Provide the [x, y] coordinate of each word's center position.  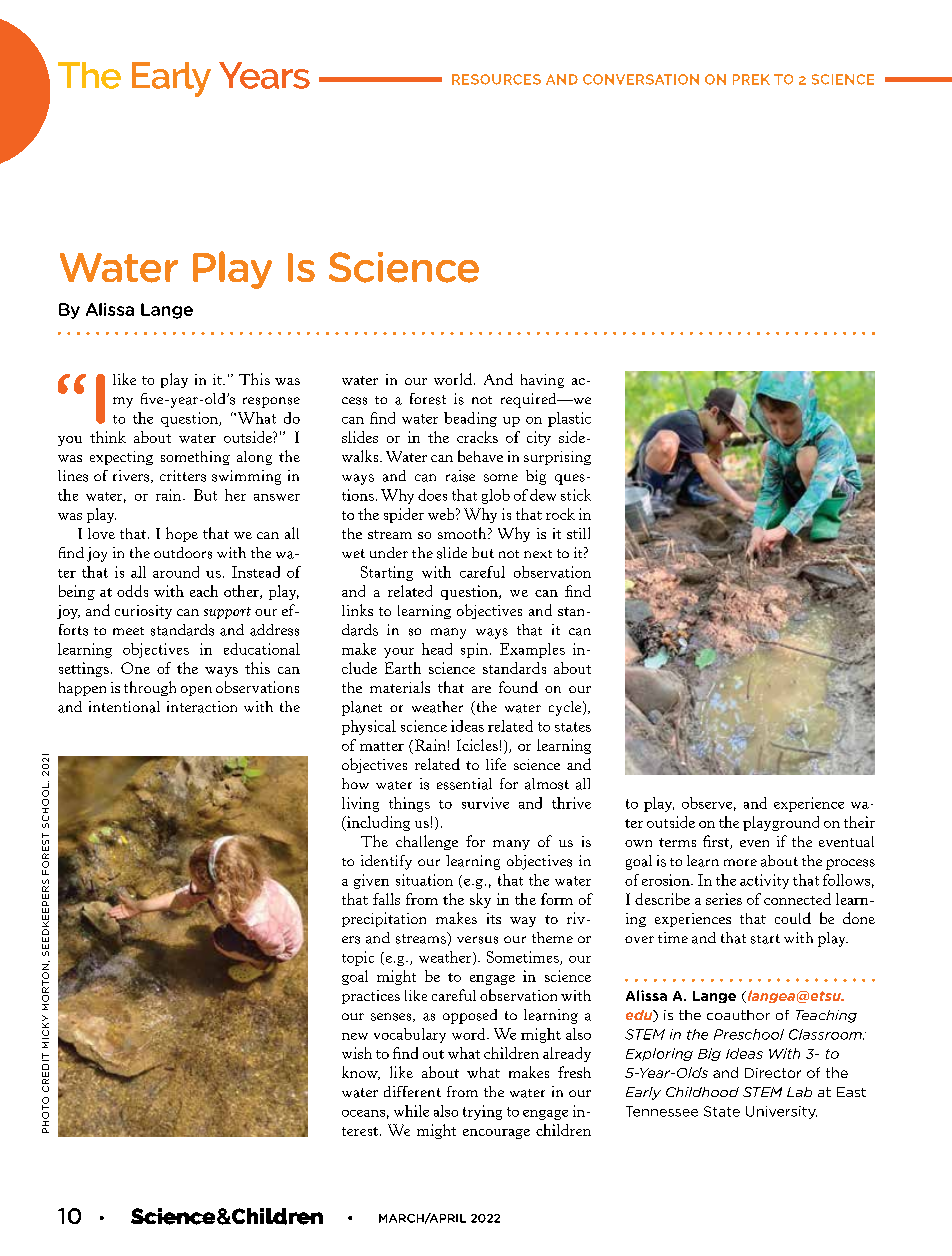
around [176, 572]
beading [470, 419]
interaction [202, 707]
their [859, 822]
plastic [569, 419]
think [108, 437]
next [538, 554]
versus [477, 940]
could [793, 918]
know [361, 1073]
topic [358, 958]
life [496, 764]
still [578, 533]
